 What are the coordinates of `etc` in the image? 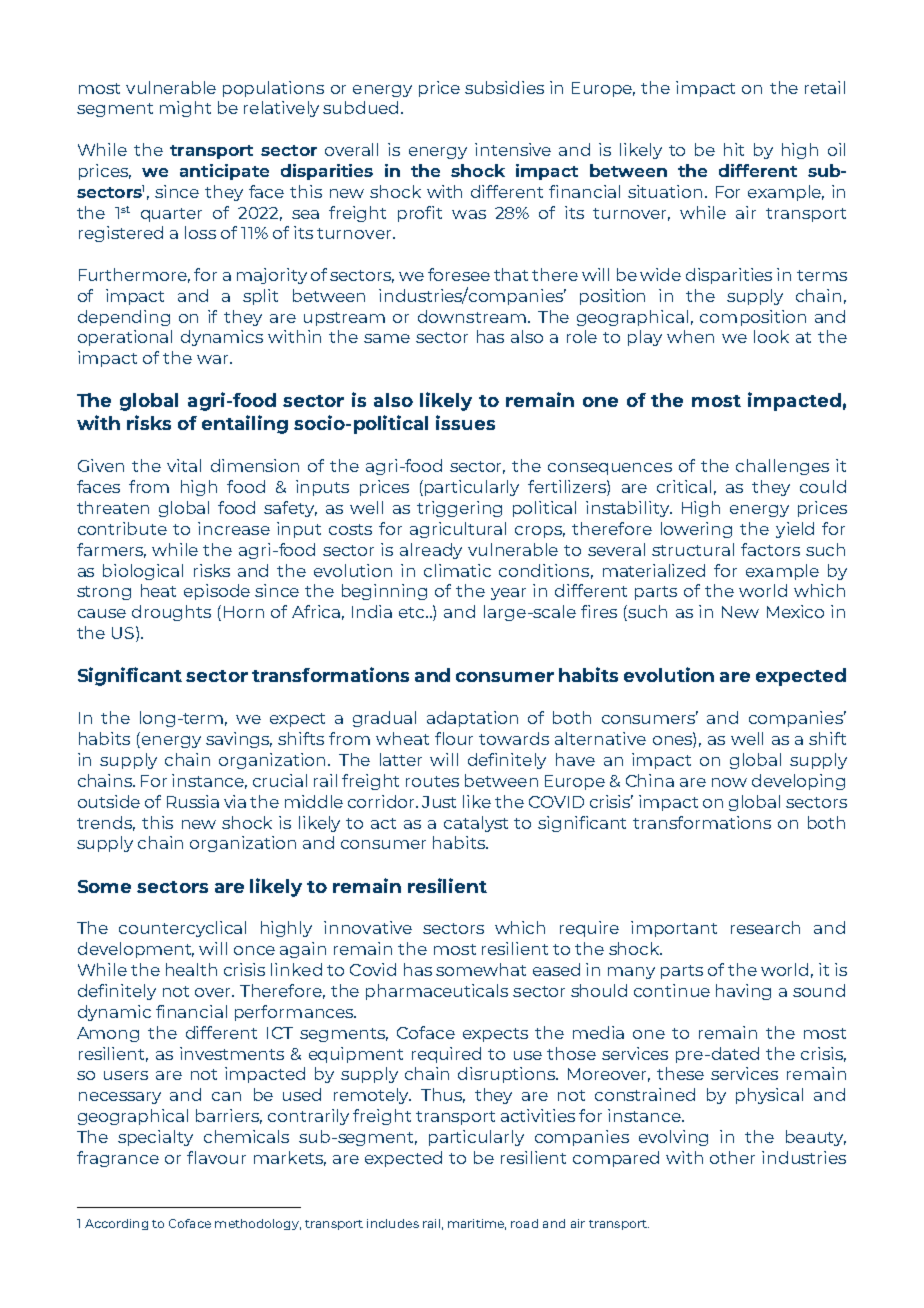 It's located at (413, 612).
